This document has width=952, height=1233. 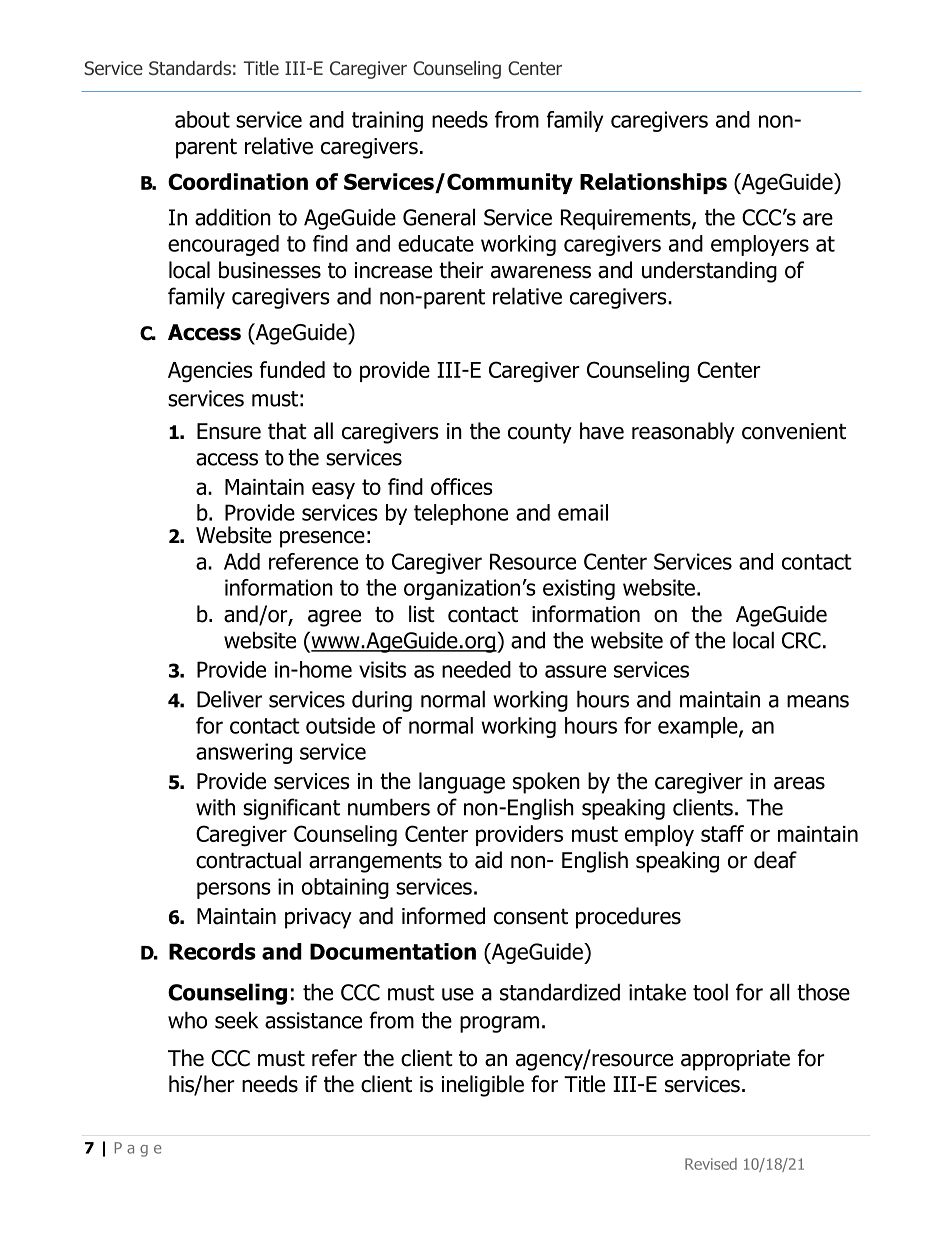 What do you see at coordinates (387, 121) in the document?
I see `training` at bounding box center [387, 121].
